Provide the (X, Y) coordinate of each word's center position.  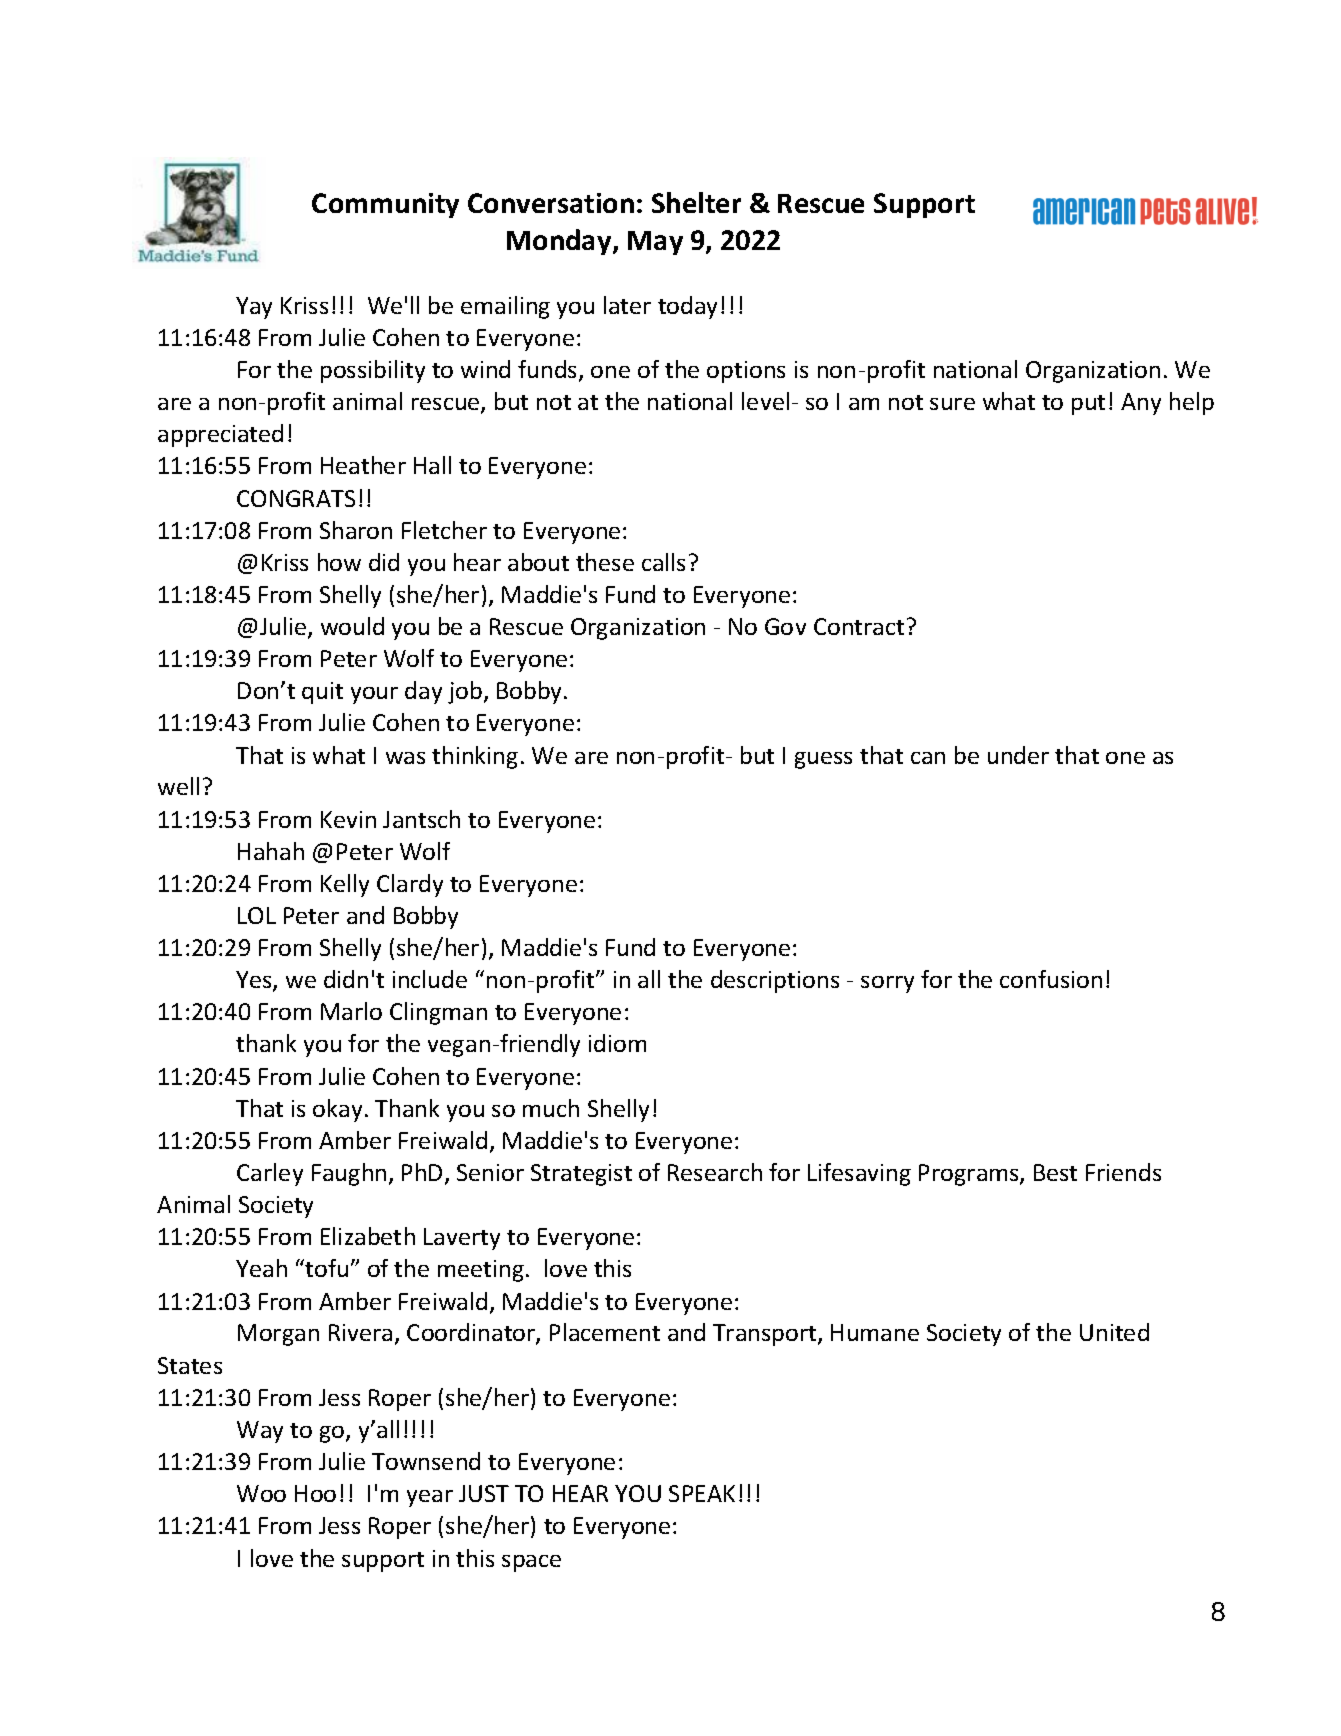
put (1088, 405)
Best (1055, 1172)
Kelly (345, 885)
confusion (1051, 979)
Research (715, 1172)
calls (663, 562)
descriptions (775, 981)
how (339, 562)
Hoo (315, 1493)
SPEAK (702, 1493)
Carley (270, 1174)
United (1114, 1332)
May (655, 243)
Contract (859, 626)
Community (385, 205)
